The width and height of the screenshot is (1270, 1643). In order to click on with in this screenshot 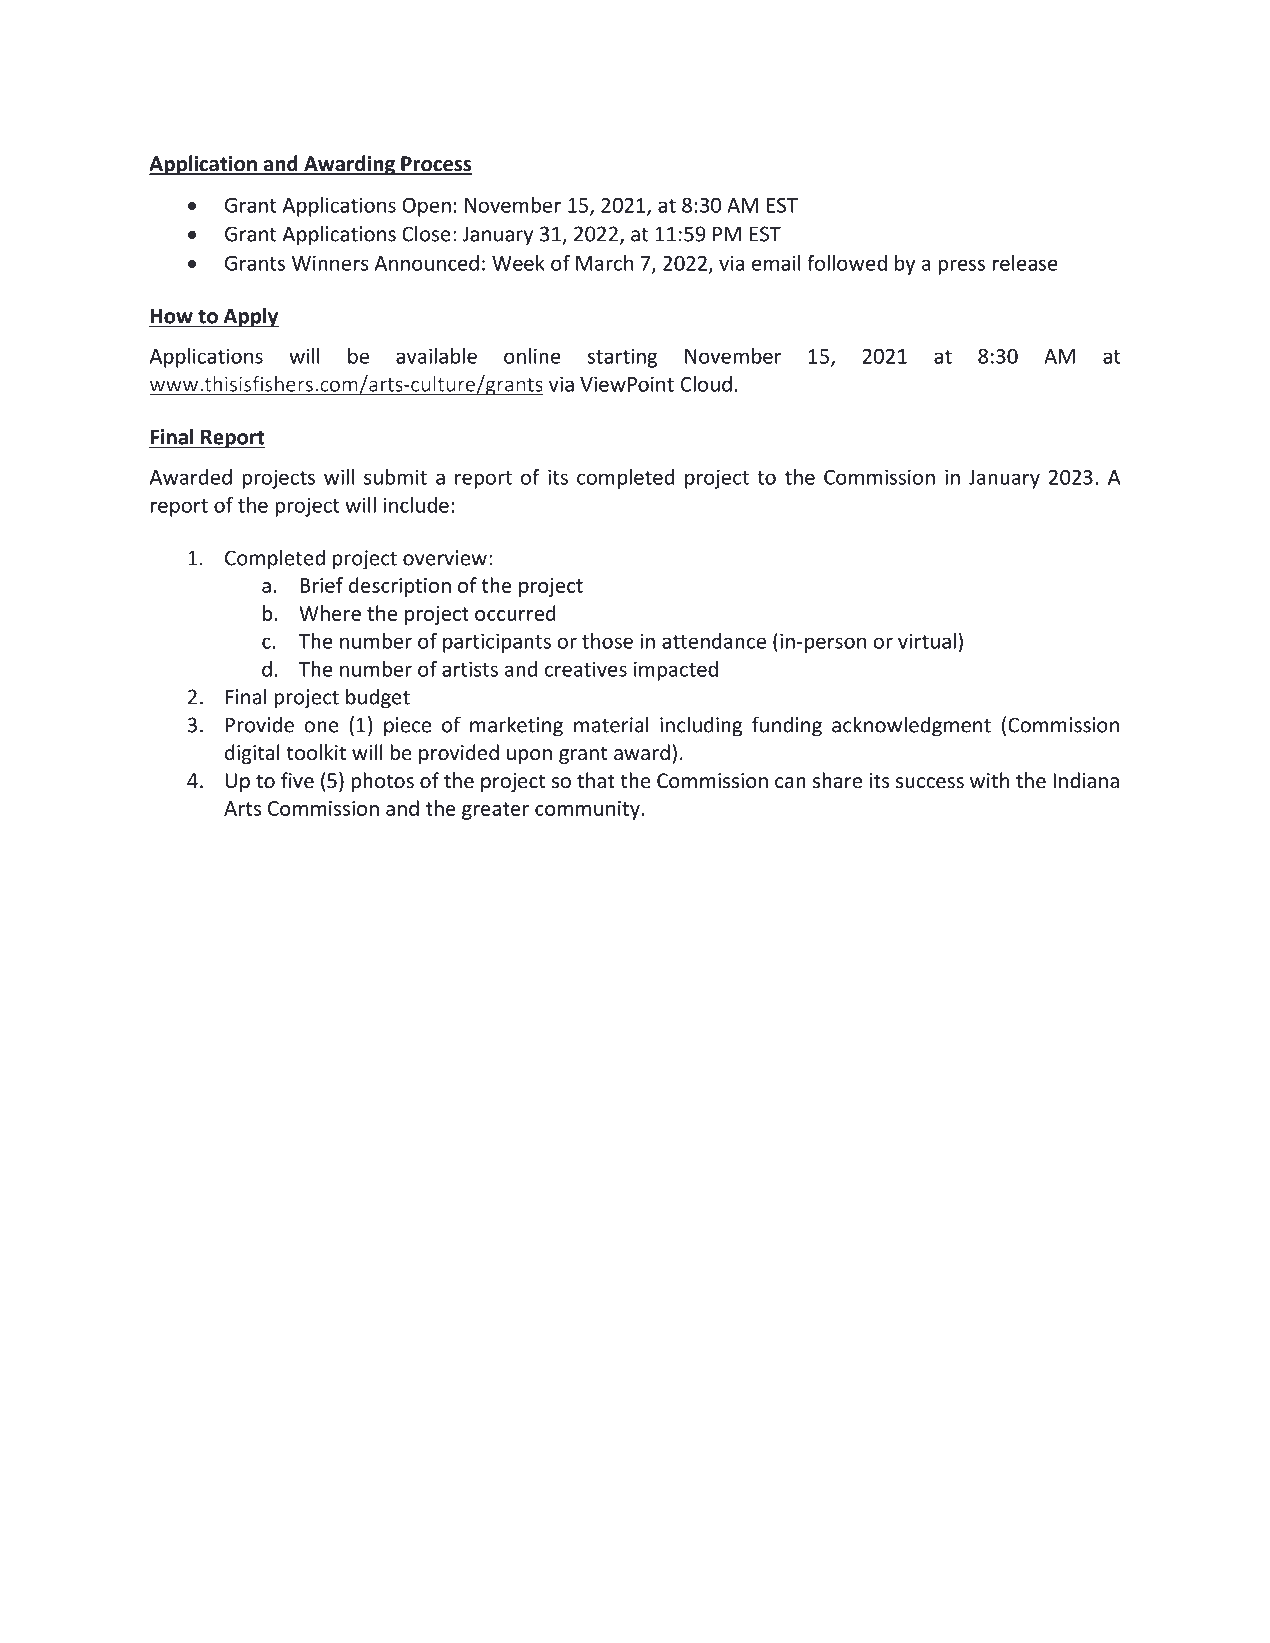, I will do `click(989, 780)`.
